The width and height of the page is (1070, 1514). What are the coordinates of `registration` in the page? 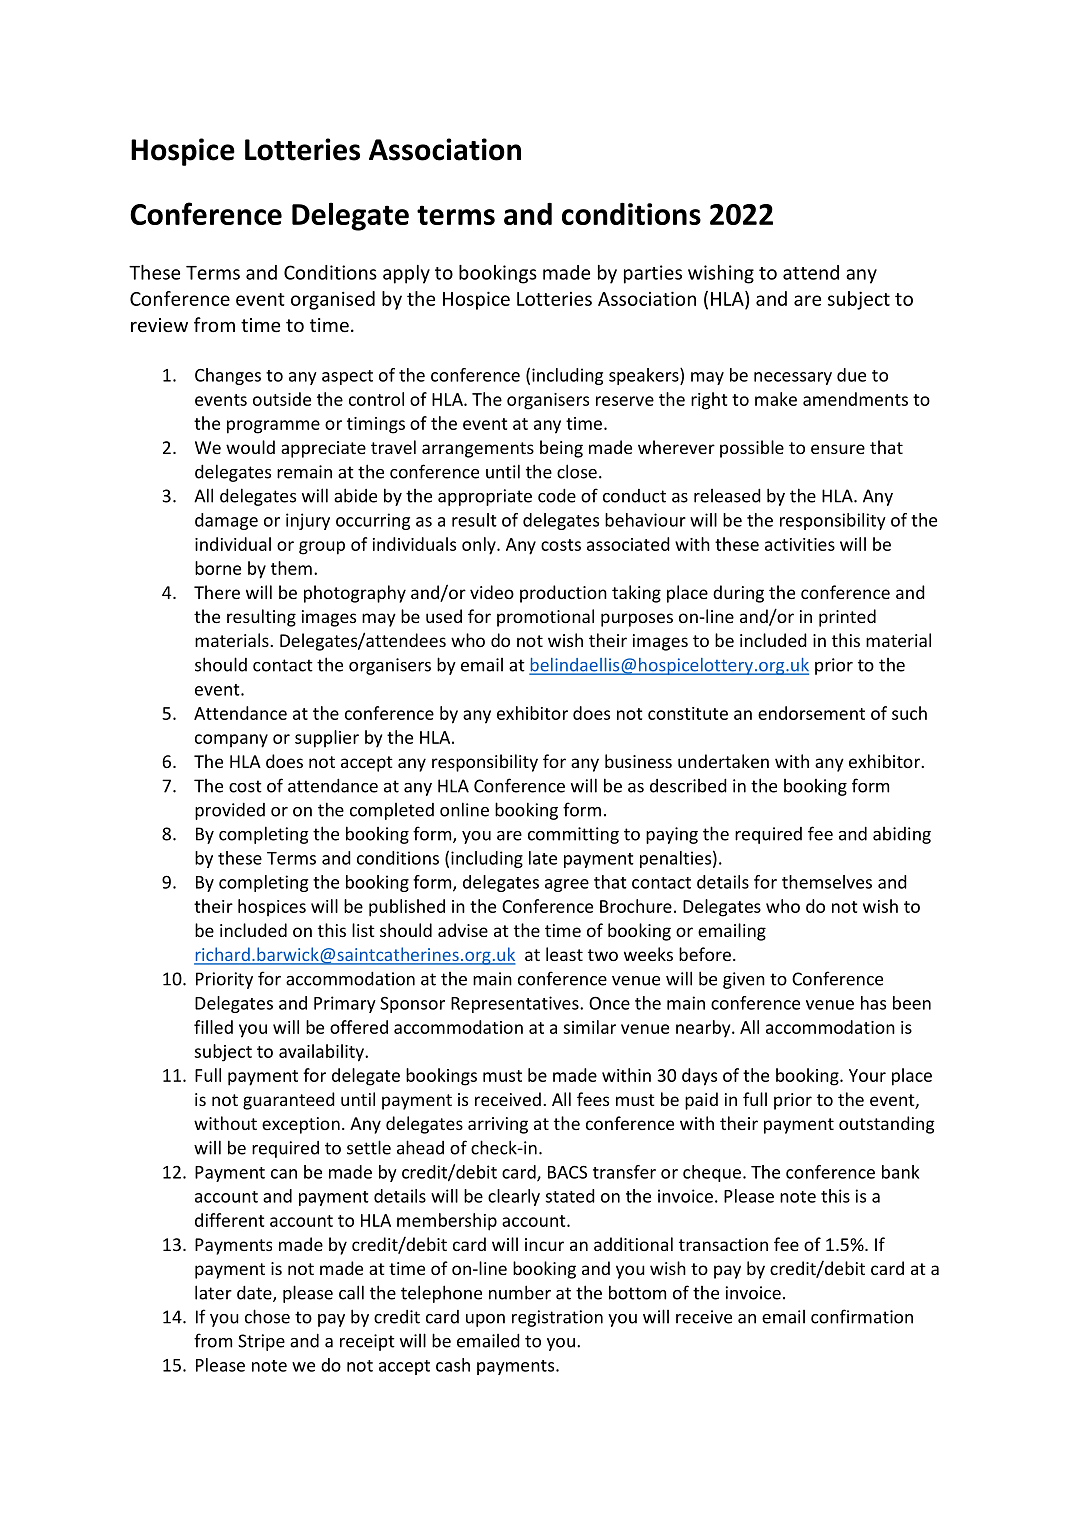 It's located at (557, 1318).
